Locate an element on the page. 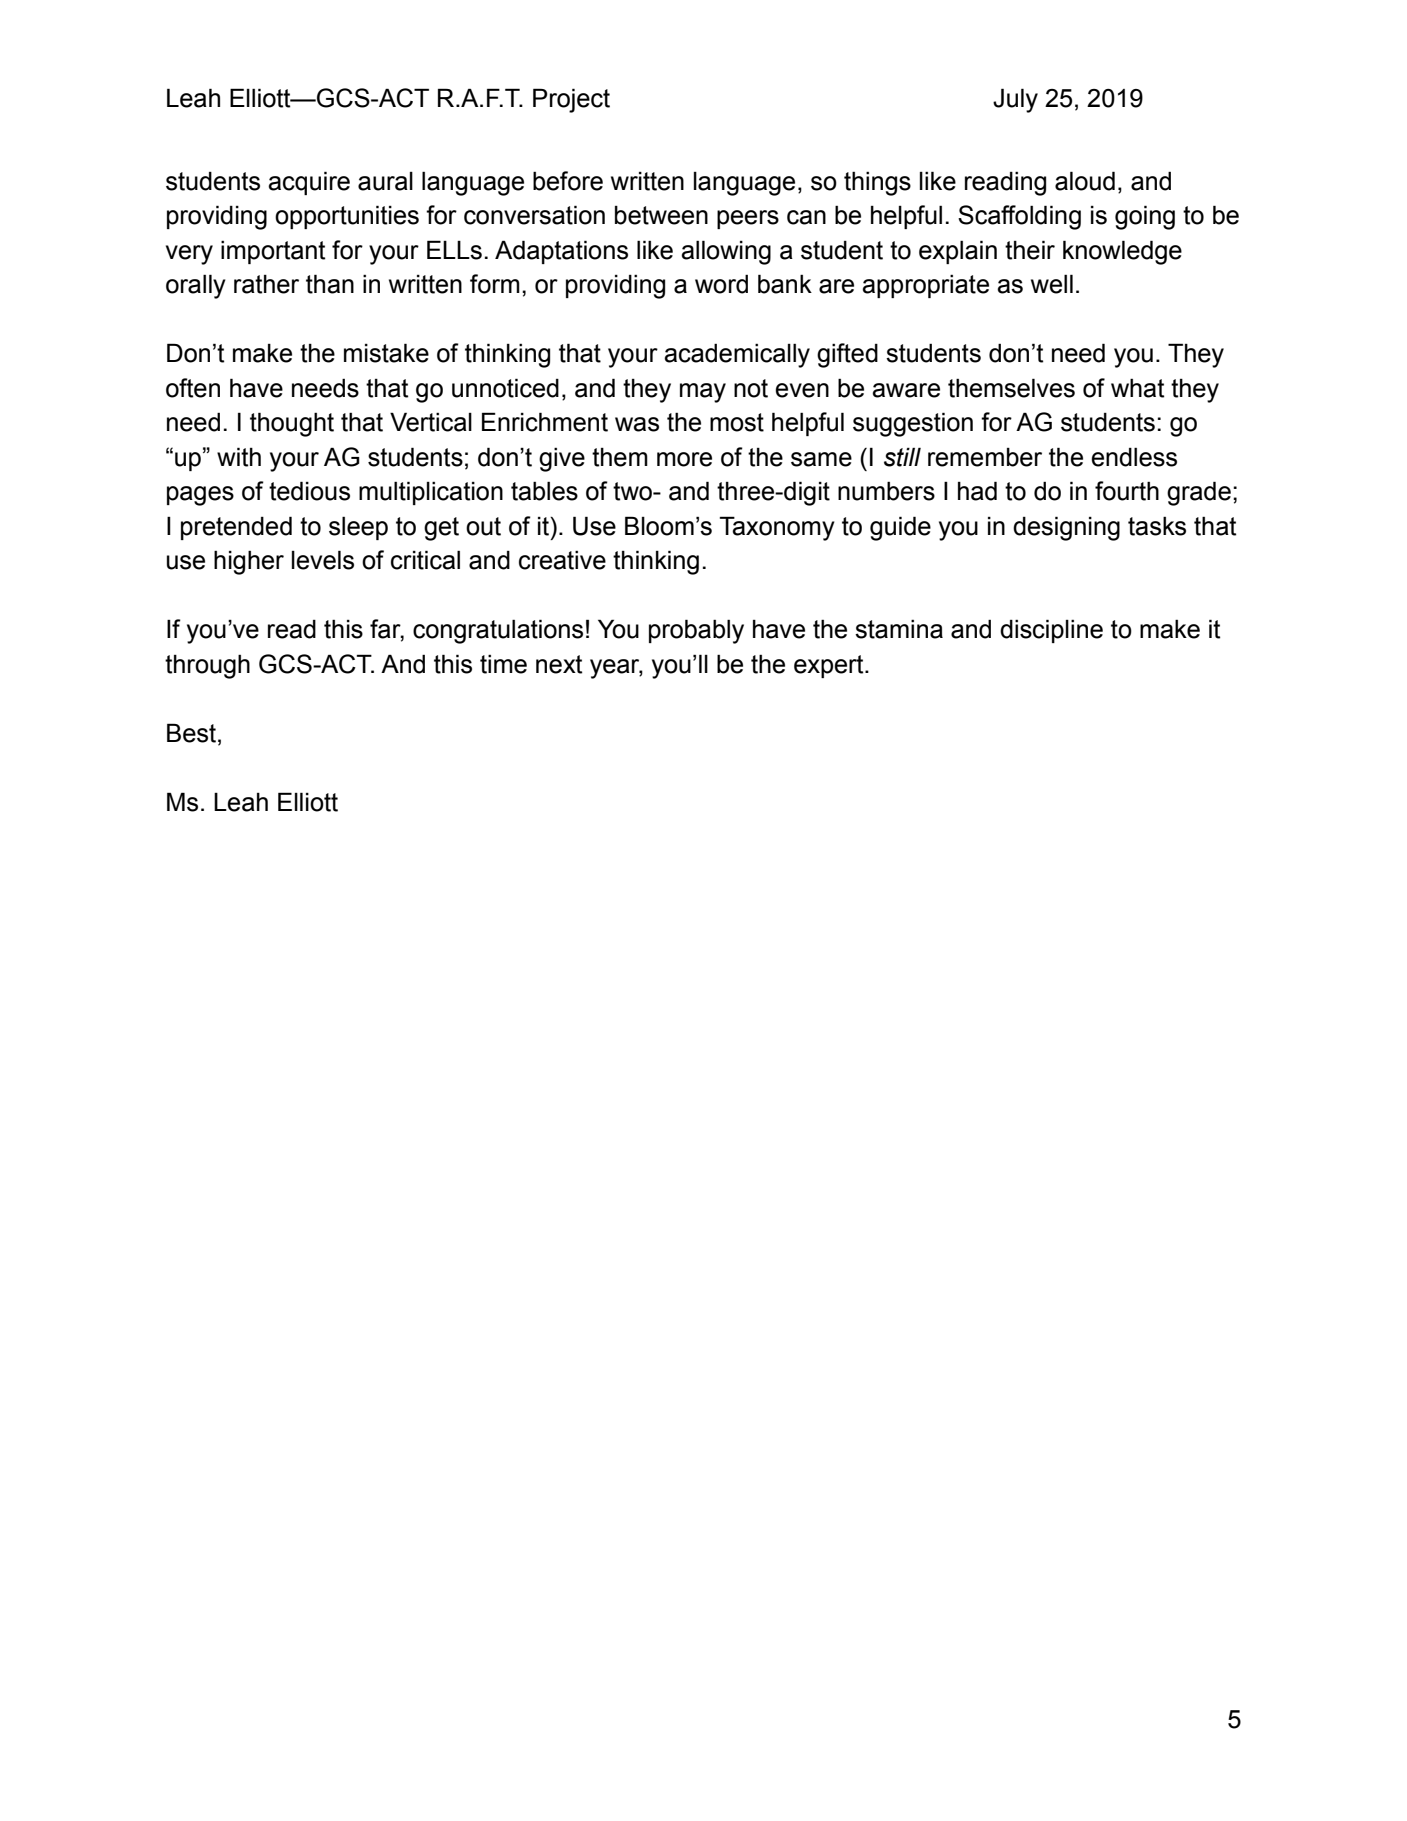 The height and width of the page is (1821, 1407). acquire is located at coordinates (309, 183).
